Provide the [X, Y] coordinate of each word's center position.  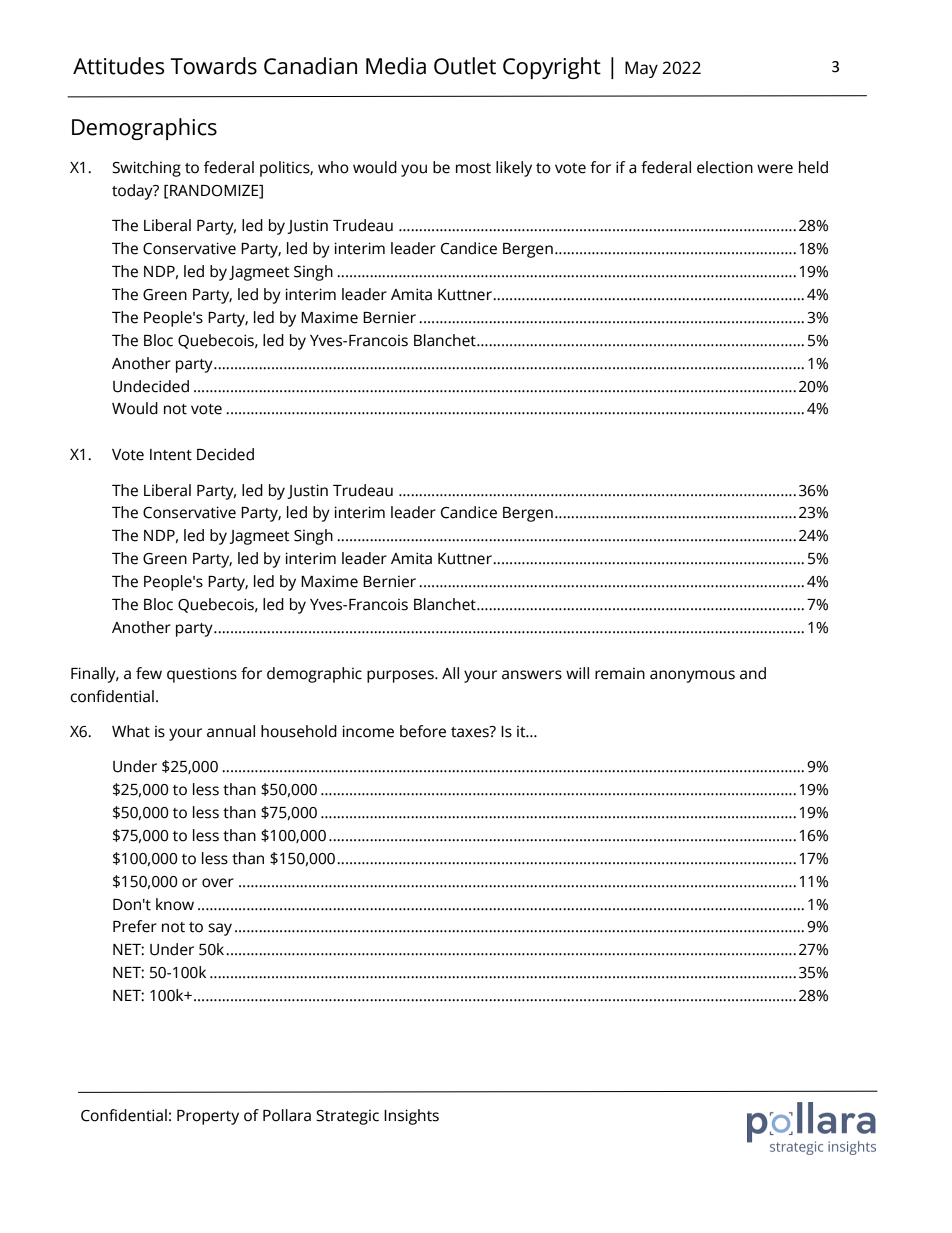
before [423, 731]
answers [532, 675]
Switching [146, 169]
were [775, 169]
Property [208, 1117]
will [577, 673]
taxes [471, 732]
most [473, 168]
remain [620, 674]
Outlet [465, 66]
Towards [213, 66]
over [218, 883]
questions [202, 675]
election [725, 167]
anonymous [692, 676]
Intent [171, 455]
